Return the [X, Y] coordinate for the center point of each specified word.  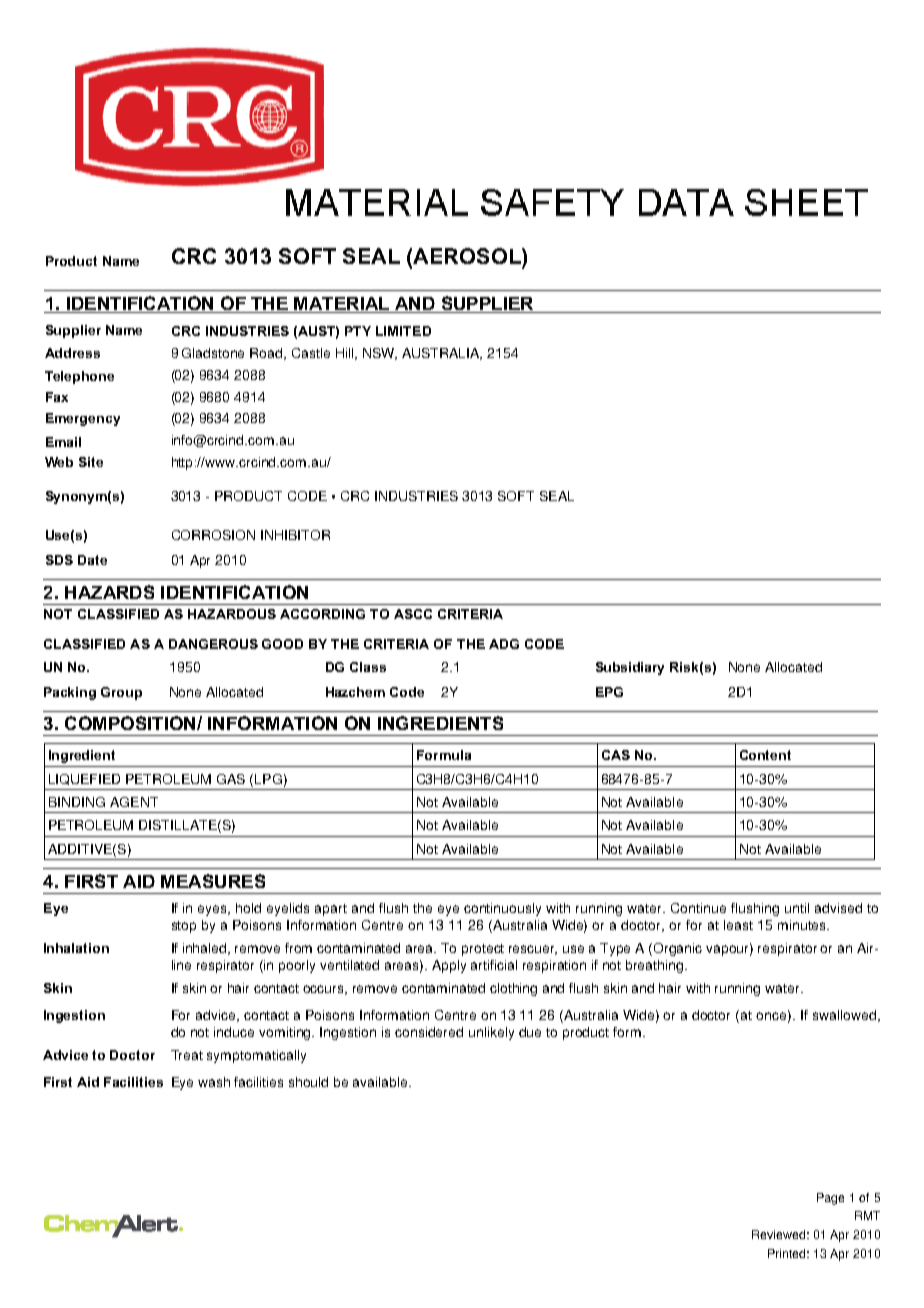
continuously [502, 909]
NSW [380, 354]
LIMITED [403, 331]
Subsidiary [630, 668]
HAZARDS [109, 592]
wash [214, 1082]
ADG [504, 644]
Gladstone [213, 353]
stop [184, 927]
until [797, 908]
